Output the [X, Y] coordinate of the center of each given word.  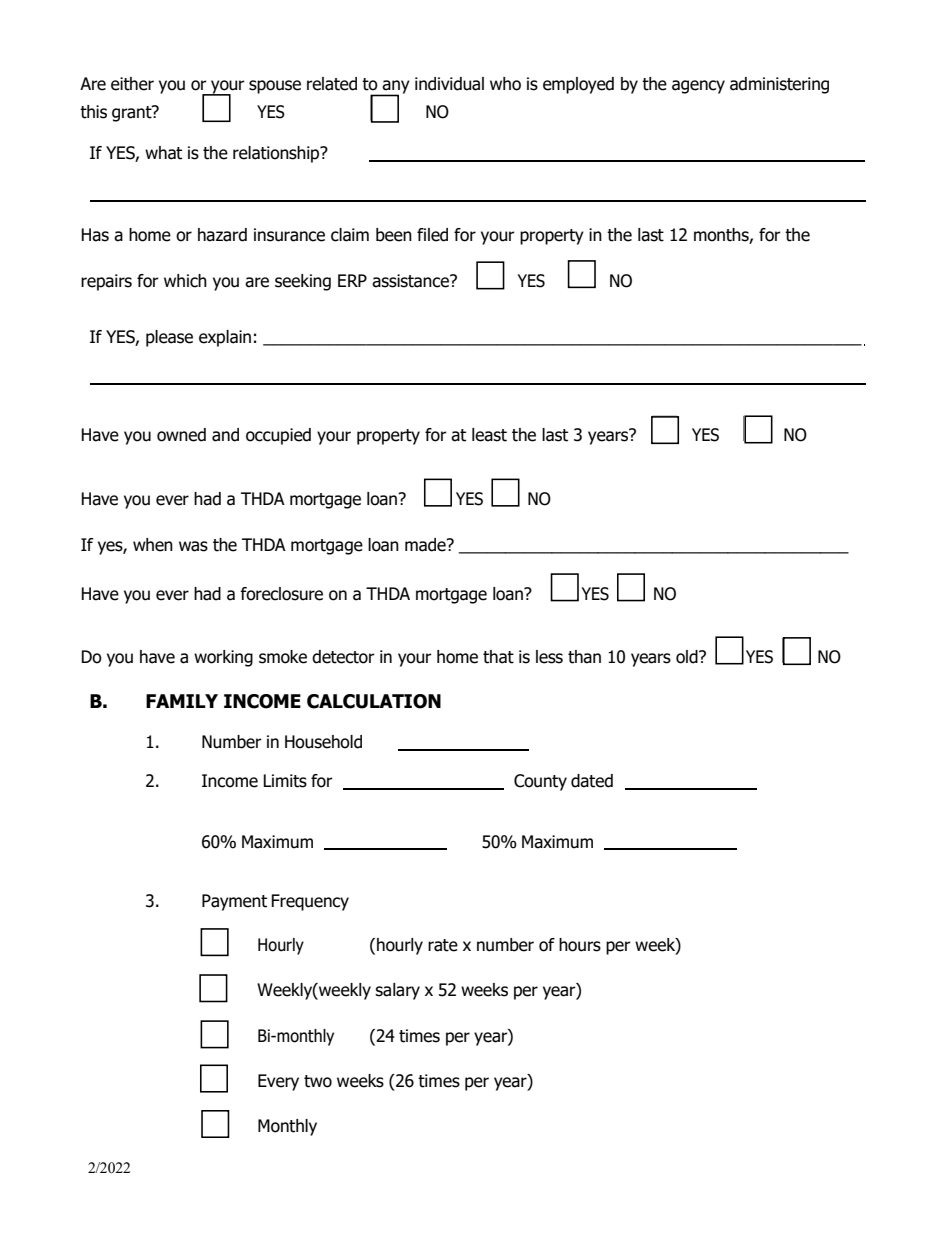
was [193, 546]
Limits [285, 781]
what [163, 153]
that [498, 657]
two [318, 1081]
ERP [352, 280]
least [489, 435]
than [584, 657]
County [540, 782]
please [169, 338]
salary [397, 991]
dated [592, 781]
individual [449, 84]
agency [698, 87]
